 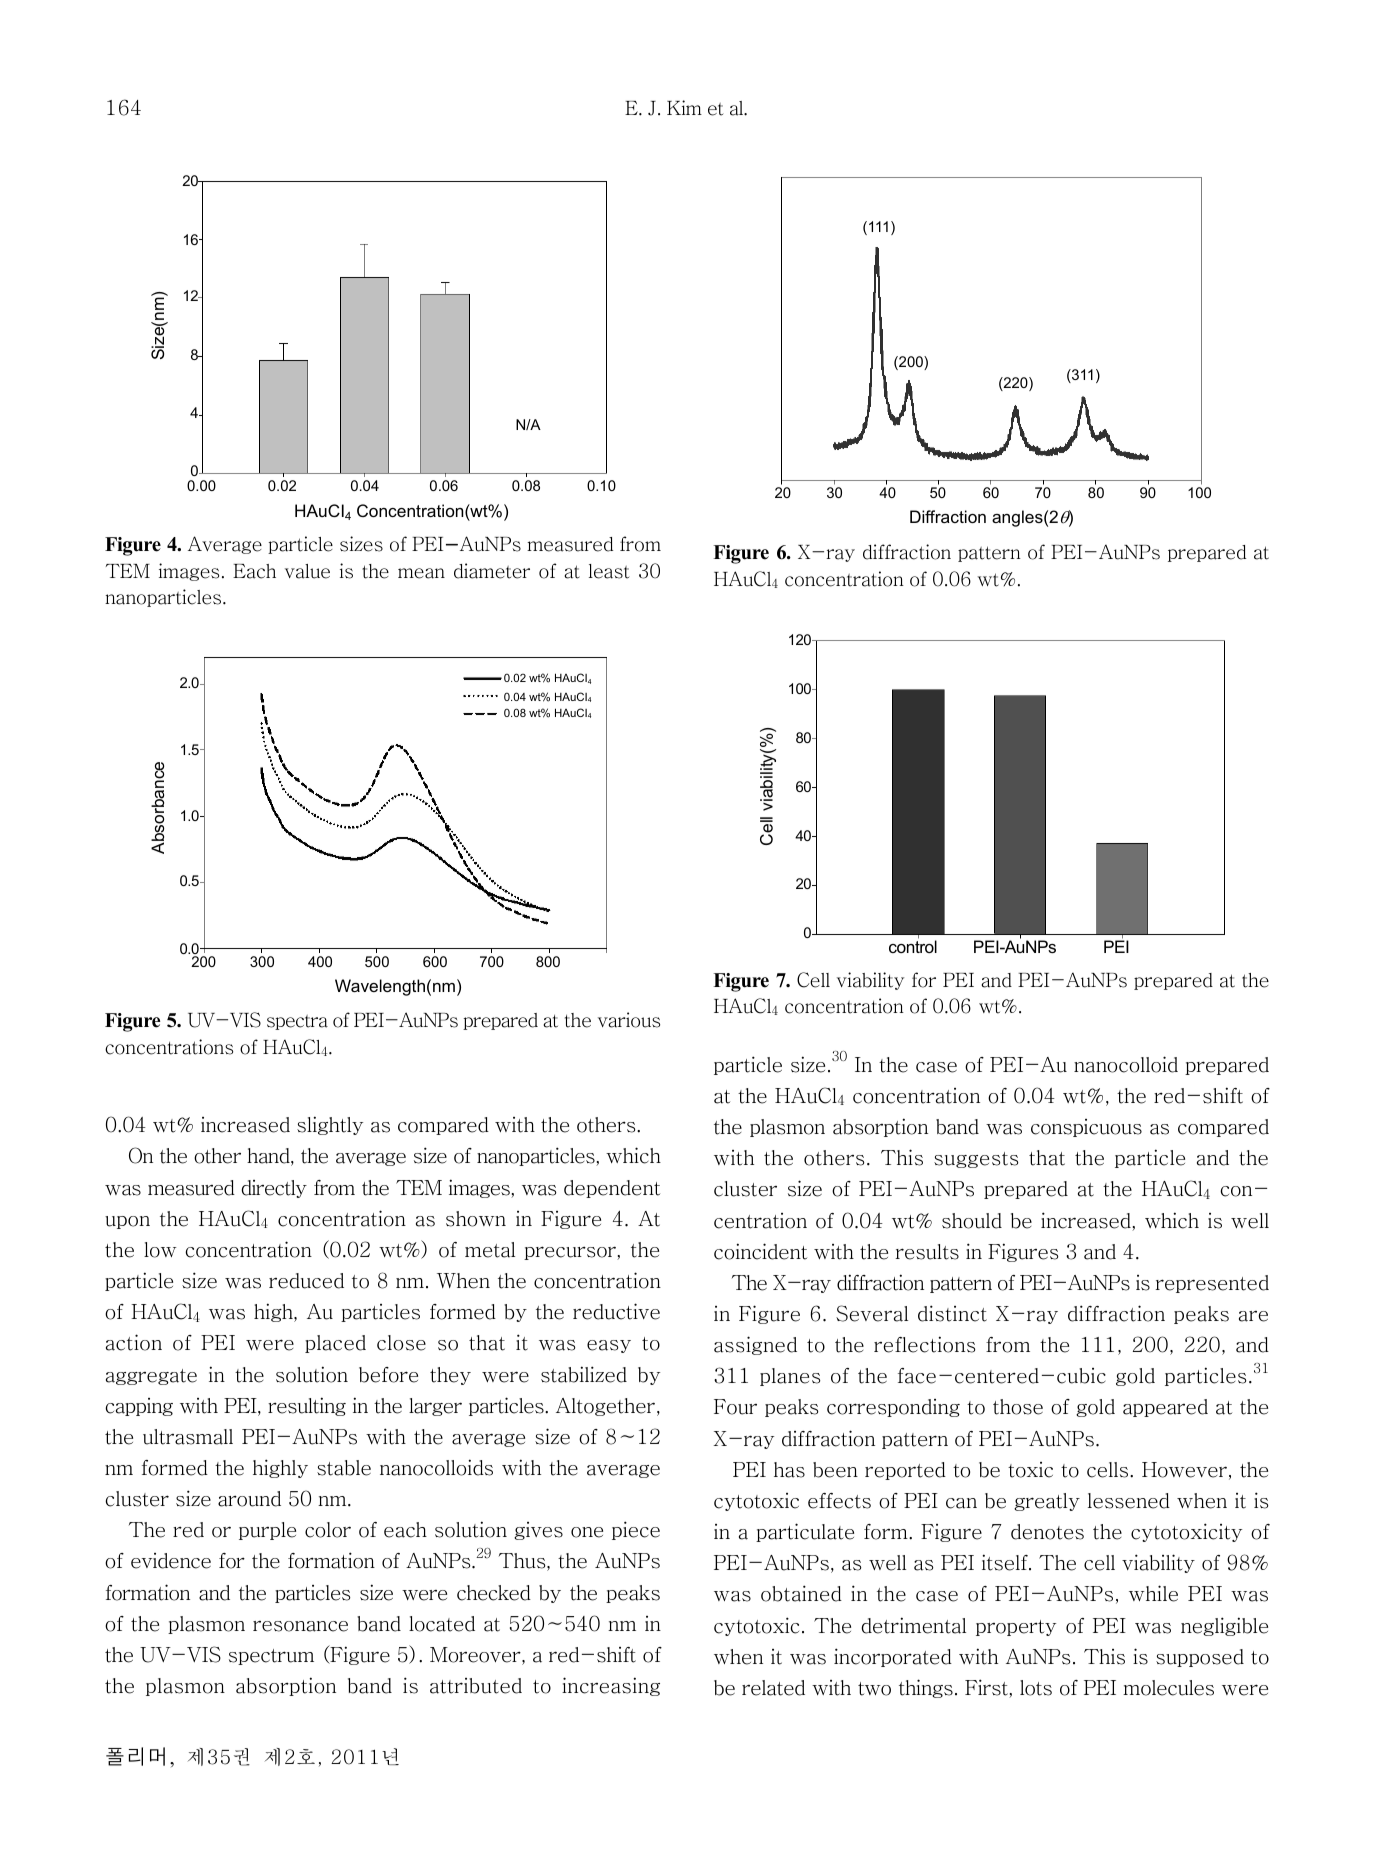 What do you see at coordinates (609, 571) in the screenshot?
I see `least` at bounding box center [609, 571].
